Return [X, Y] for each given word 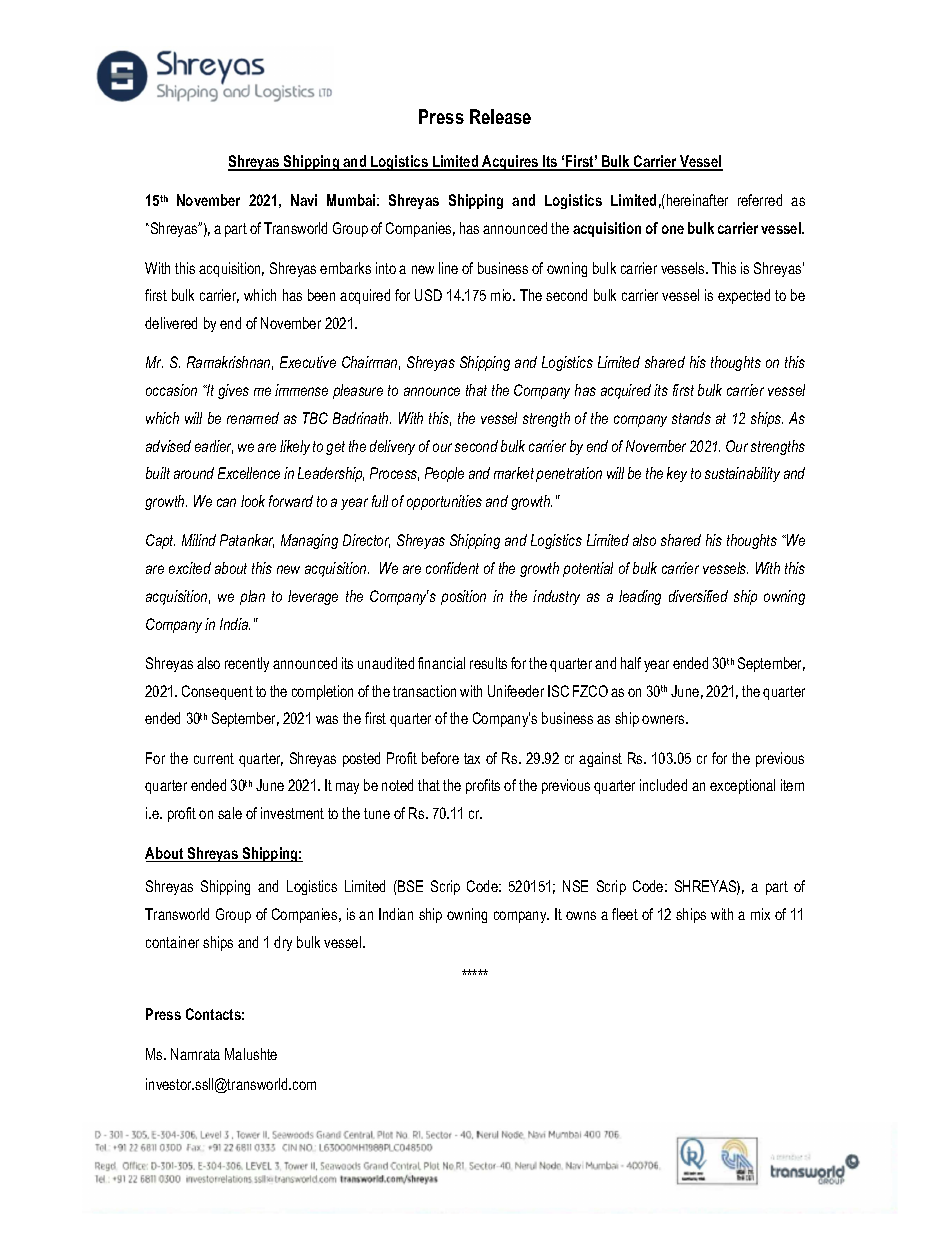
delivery [392, 447]
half [631, 663]
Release [500, 116]
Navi [304, 200]
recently [247, 664]
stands [691, 418]
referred [760, 200]
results [488, 663]
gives [233, 391]
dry [283, 943]
